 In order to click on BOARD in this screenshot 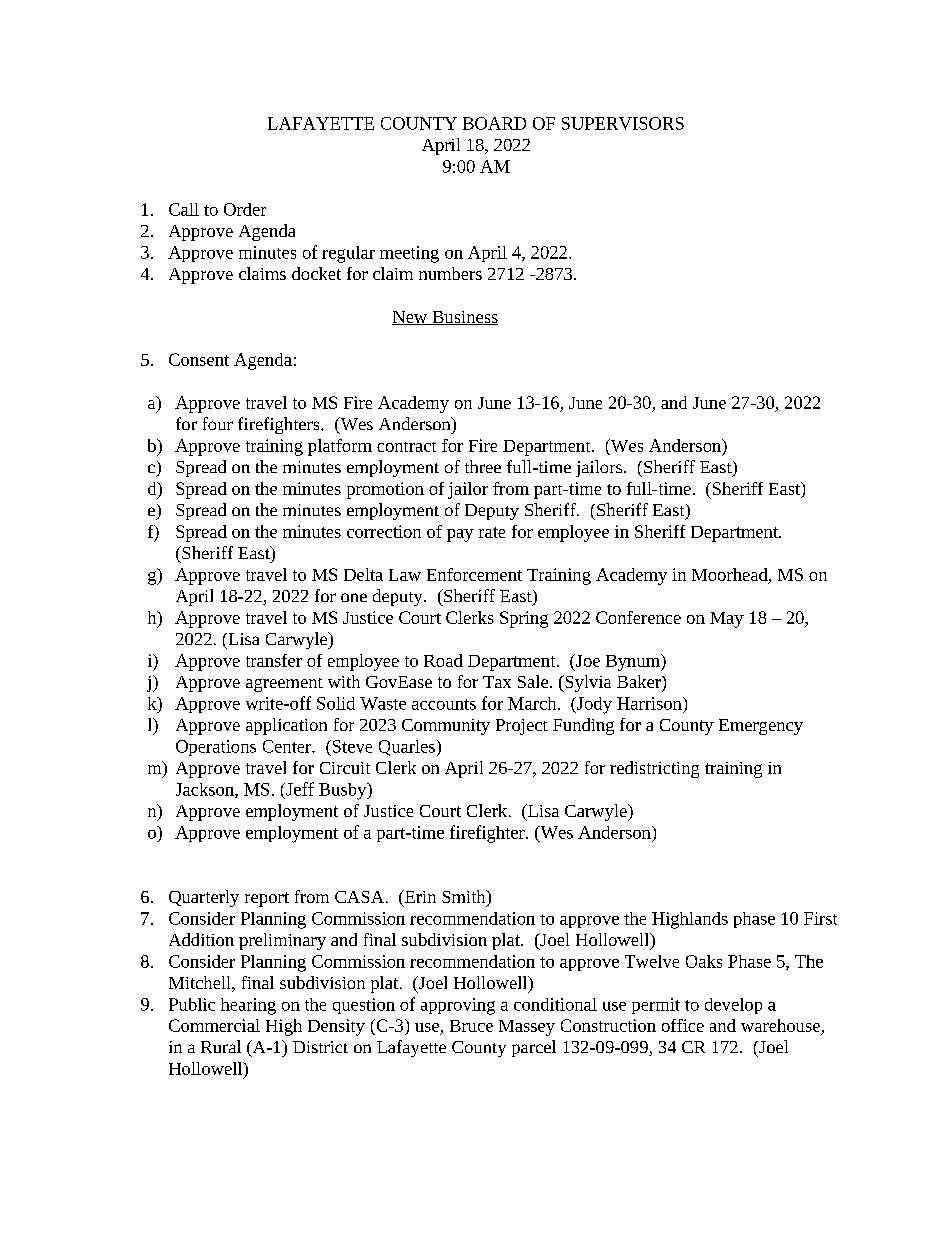, I will do `click(494, 123)`.
